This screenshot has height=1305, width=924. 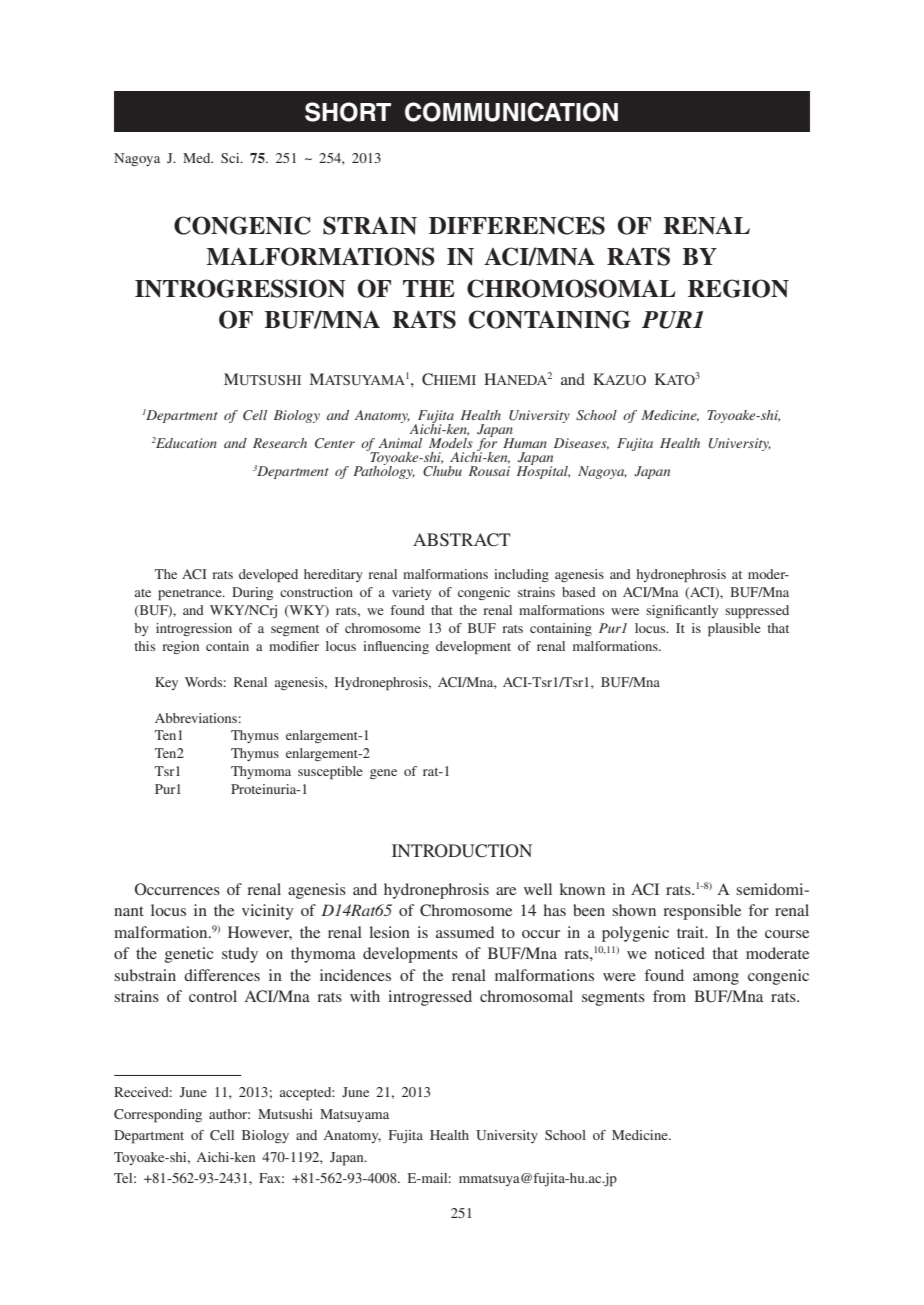 I want to click on significantly, so click(x=682, y=611).
